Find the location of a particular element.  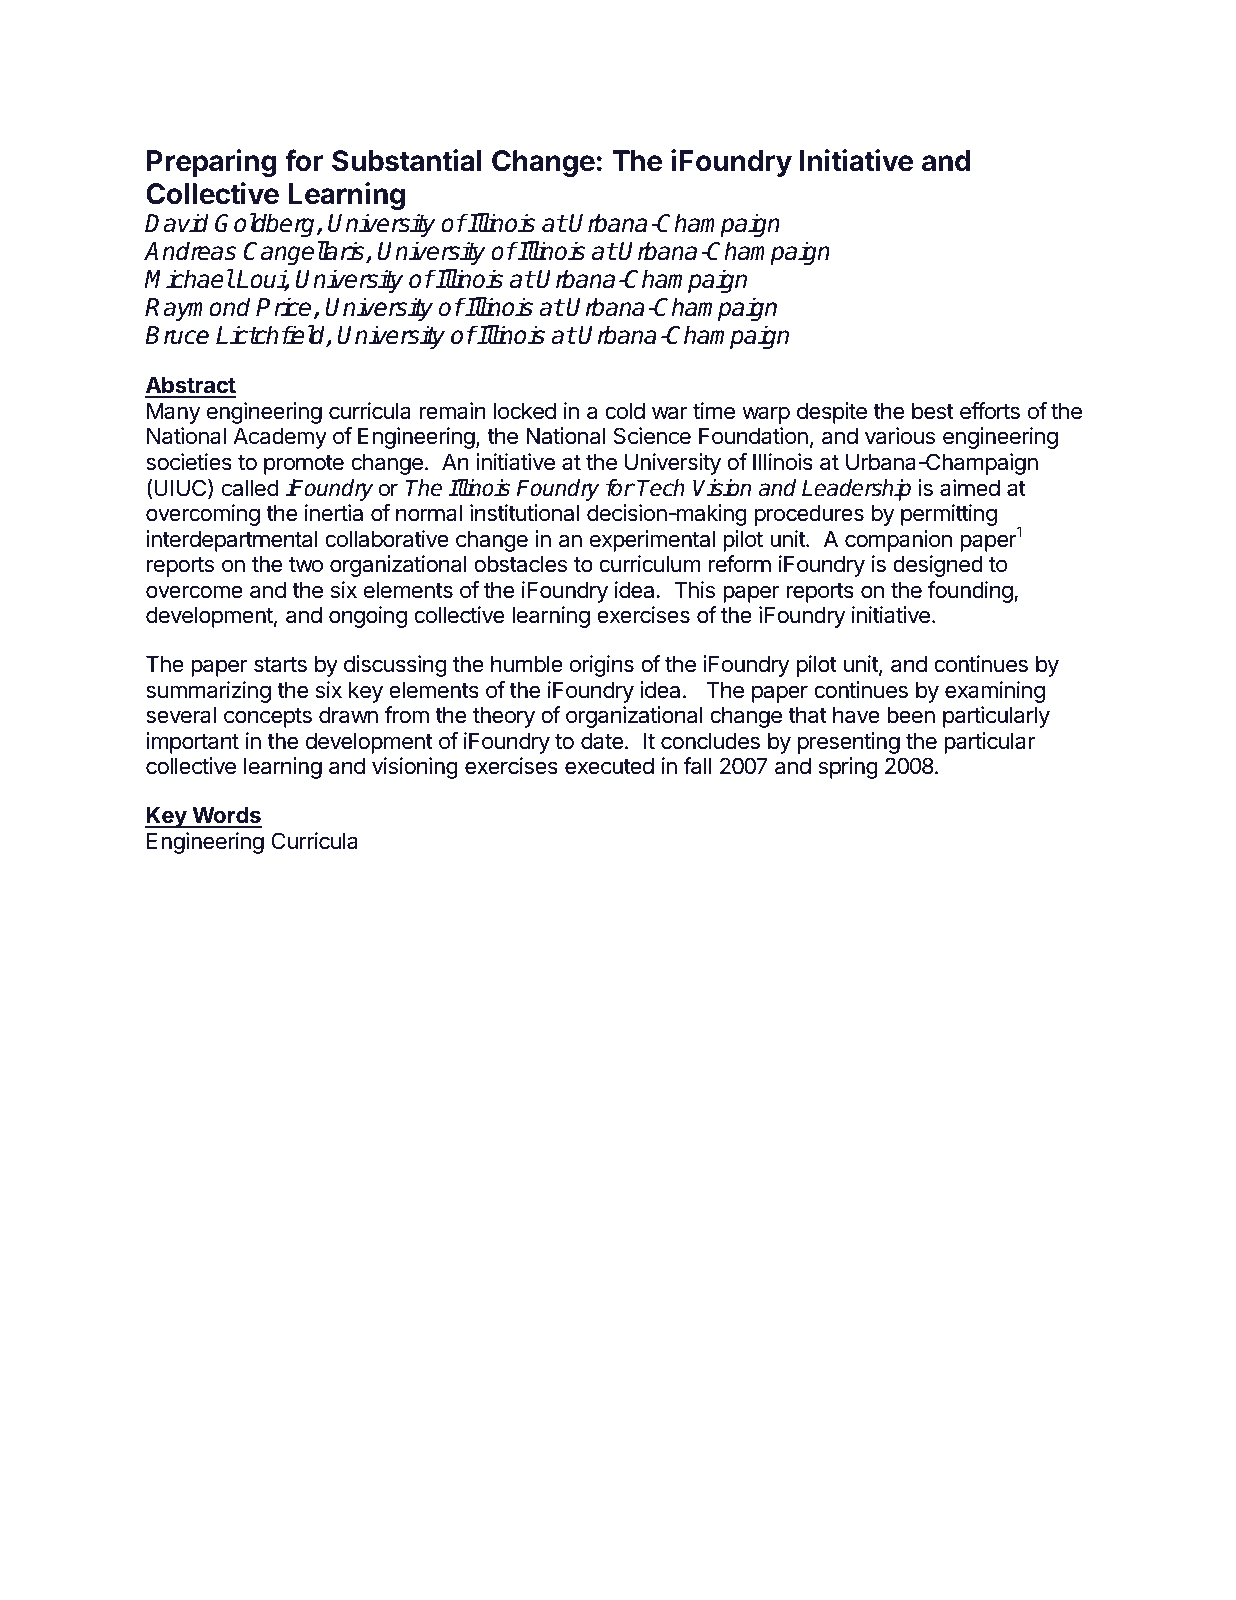

Bruce is located at coordinates (177, 335).
